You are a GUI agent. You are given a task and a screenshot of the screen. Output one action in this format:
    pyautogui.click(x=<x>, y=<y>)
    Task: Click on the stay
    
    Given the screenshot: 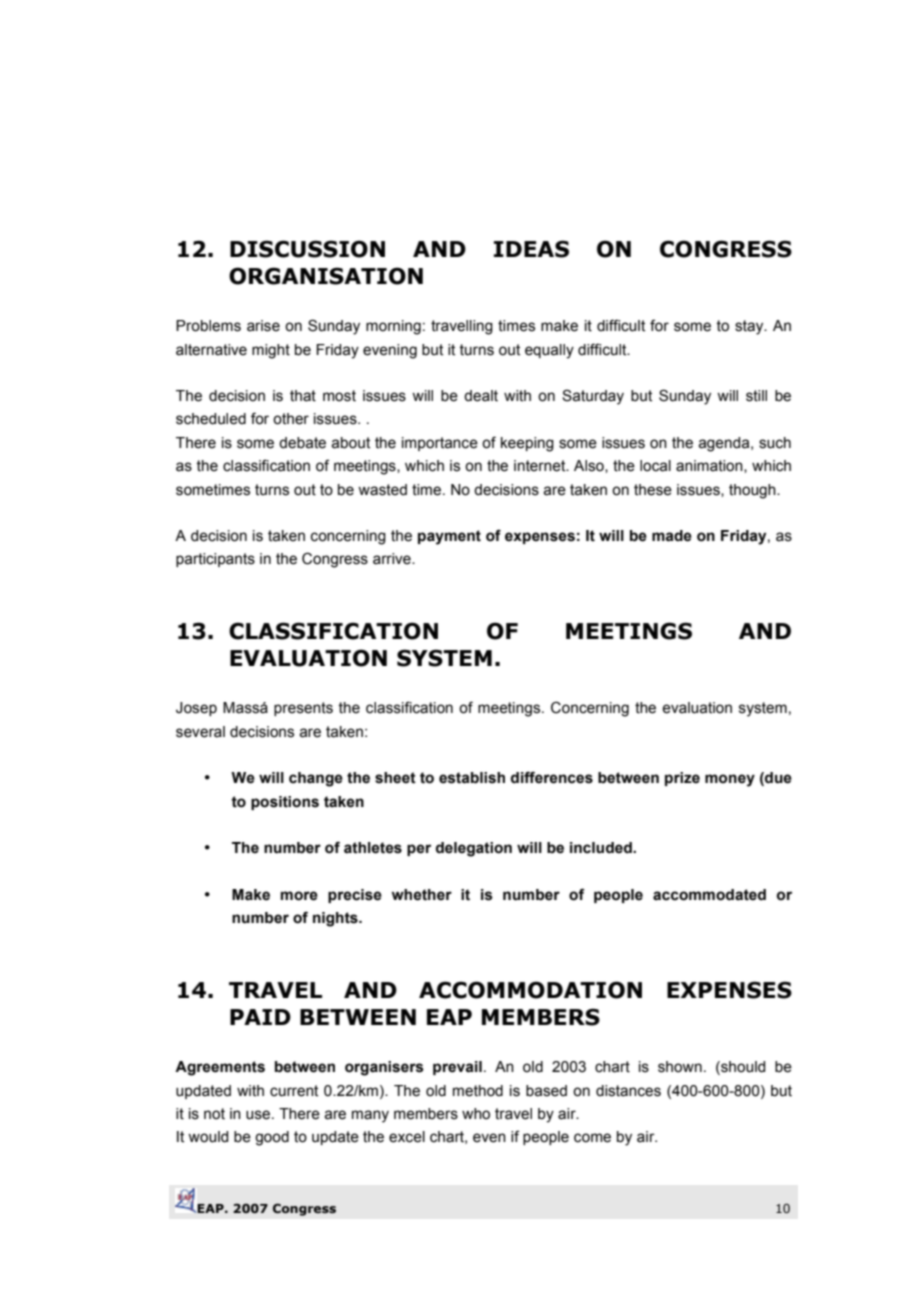 What is the action you would take?
    pyautogui.click(x=750, y=327)
